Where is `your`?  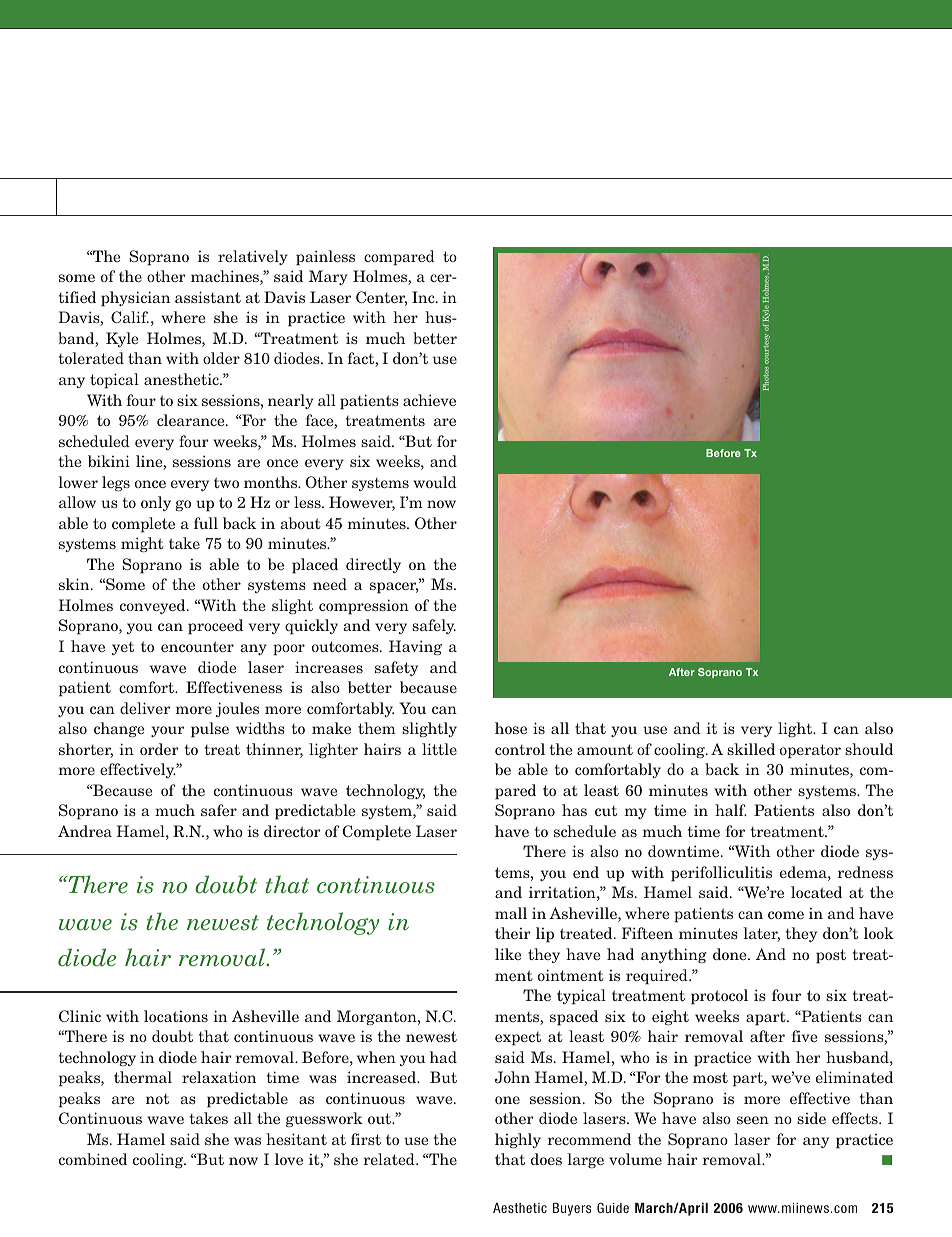 your is located at coordinates (167, 731).
